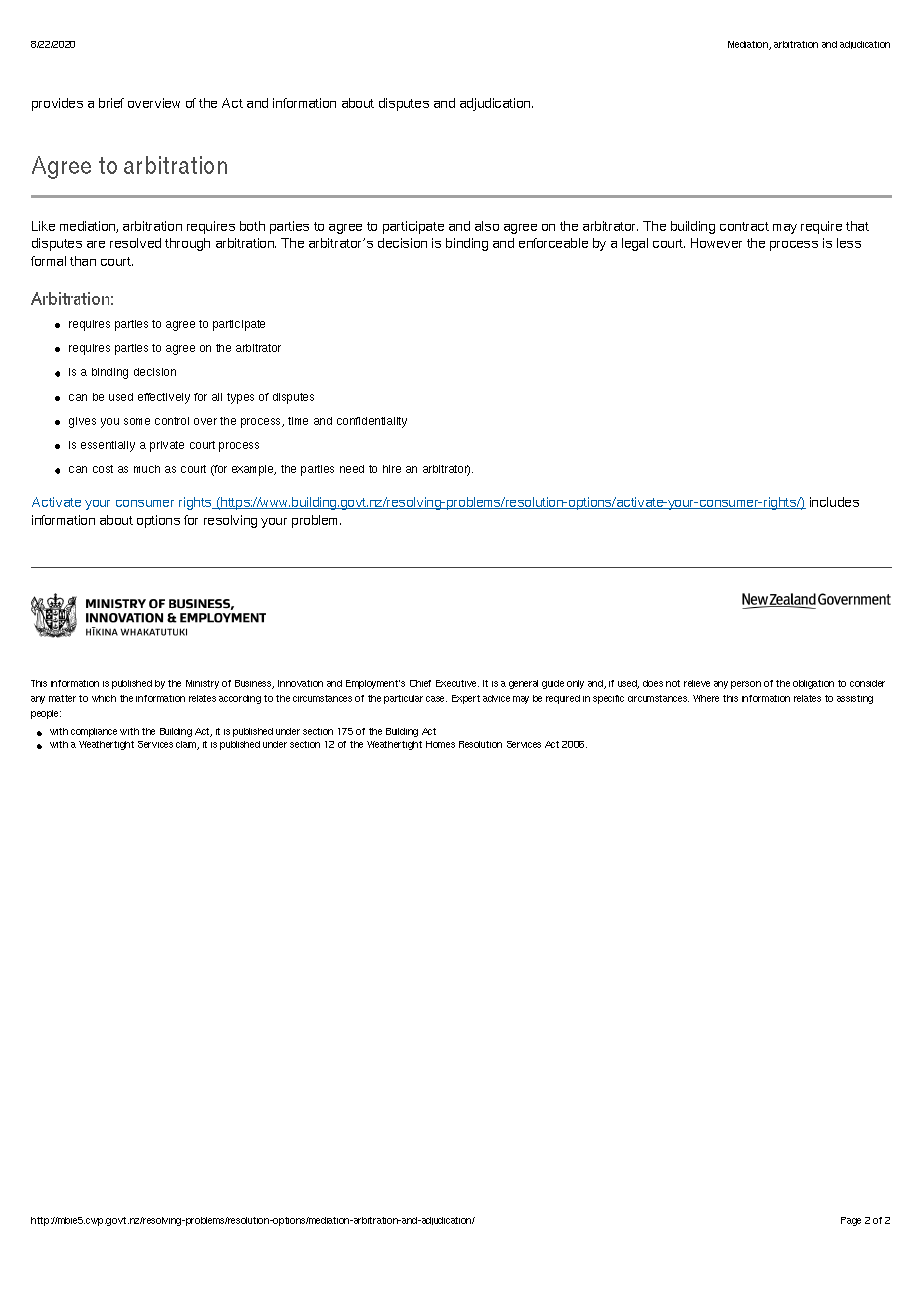 This image has height=1308, width=924. Describe the element at coordinates (487, 226) in the image. I see `also` at that location.
